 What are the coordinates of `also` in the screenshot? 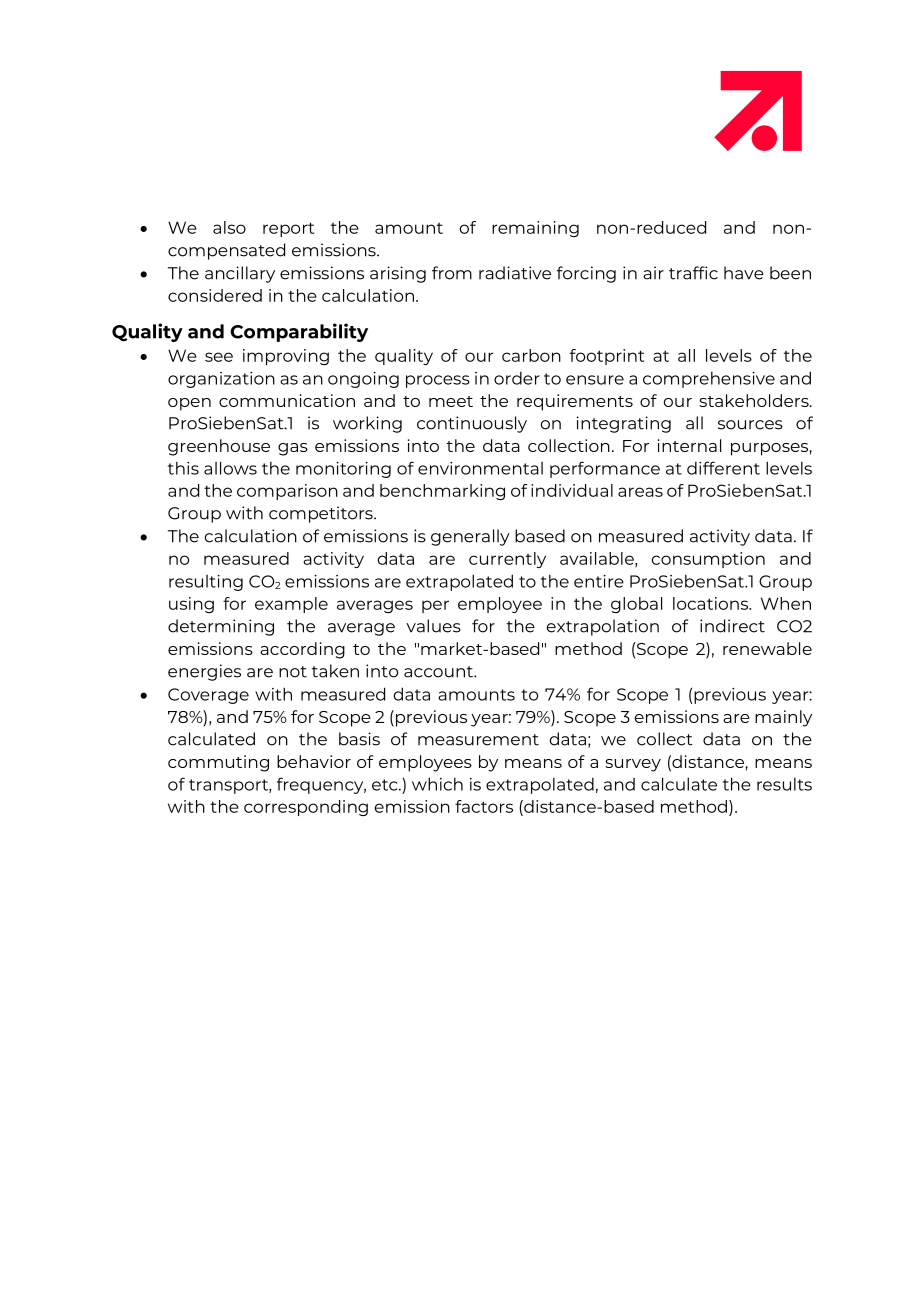 It's located at (229, 227).
